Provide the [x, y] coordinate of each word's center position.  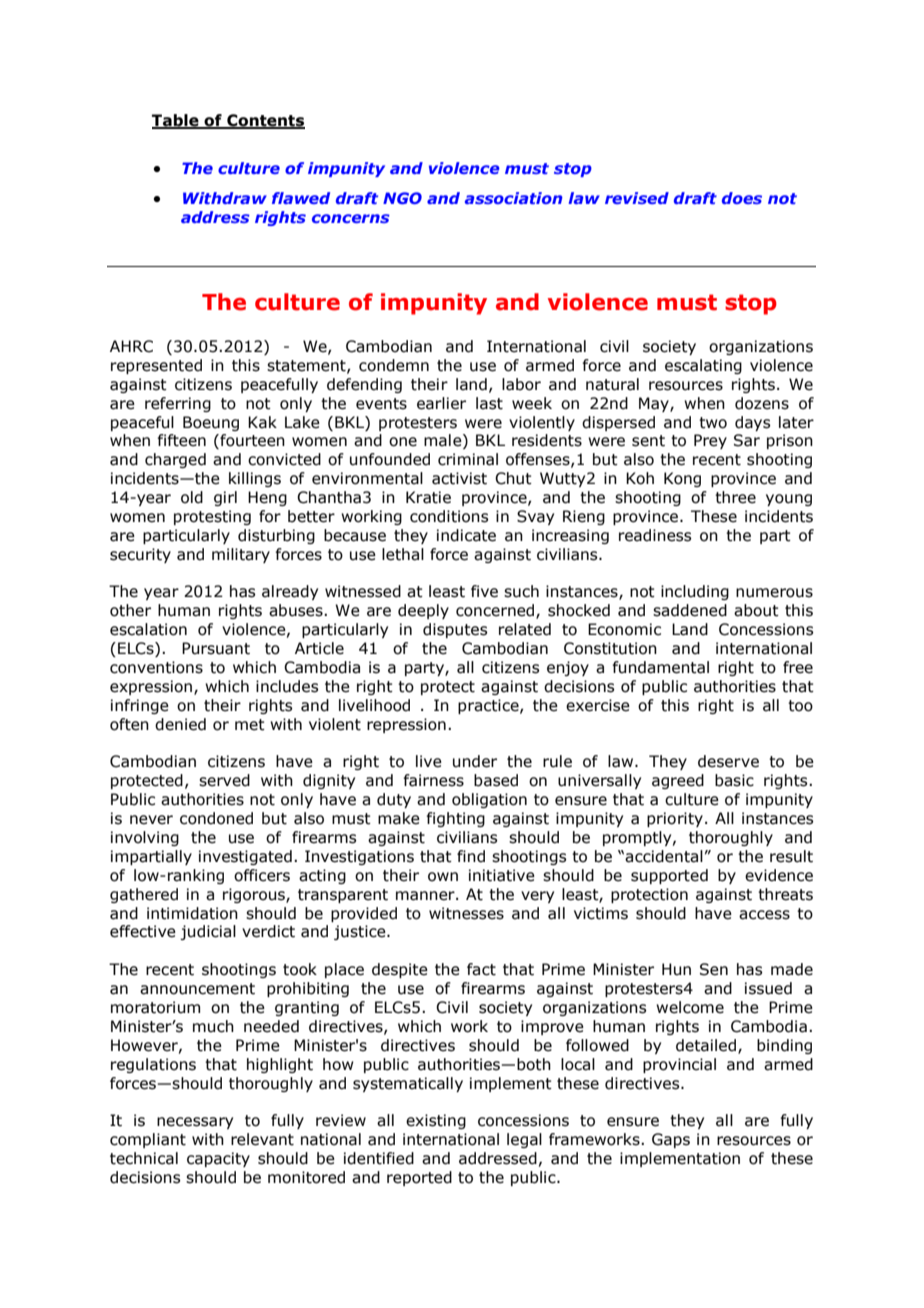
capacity [218, 1159]
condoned [216, 818]
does [742, 198]
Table [176, 121]
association [514, 198]
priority [675, 819]
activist [459, 478]
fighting [455, 819]
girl [225, 498]
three [735, 497]
